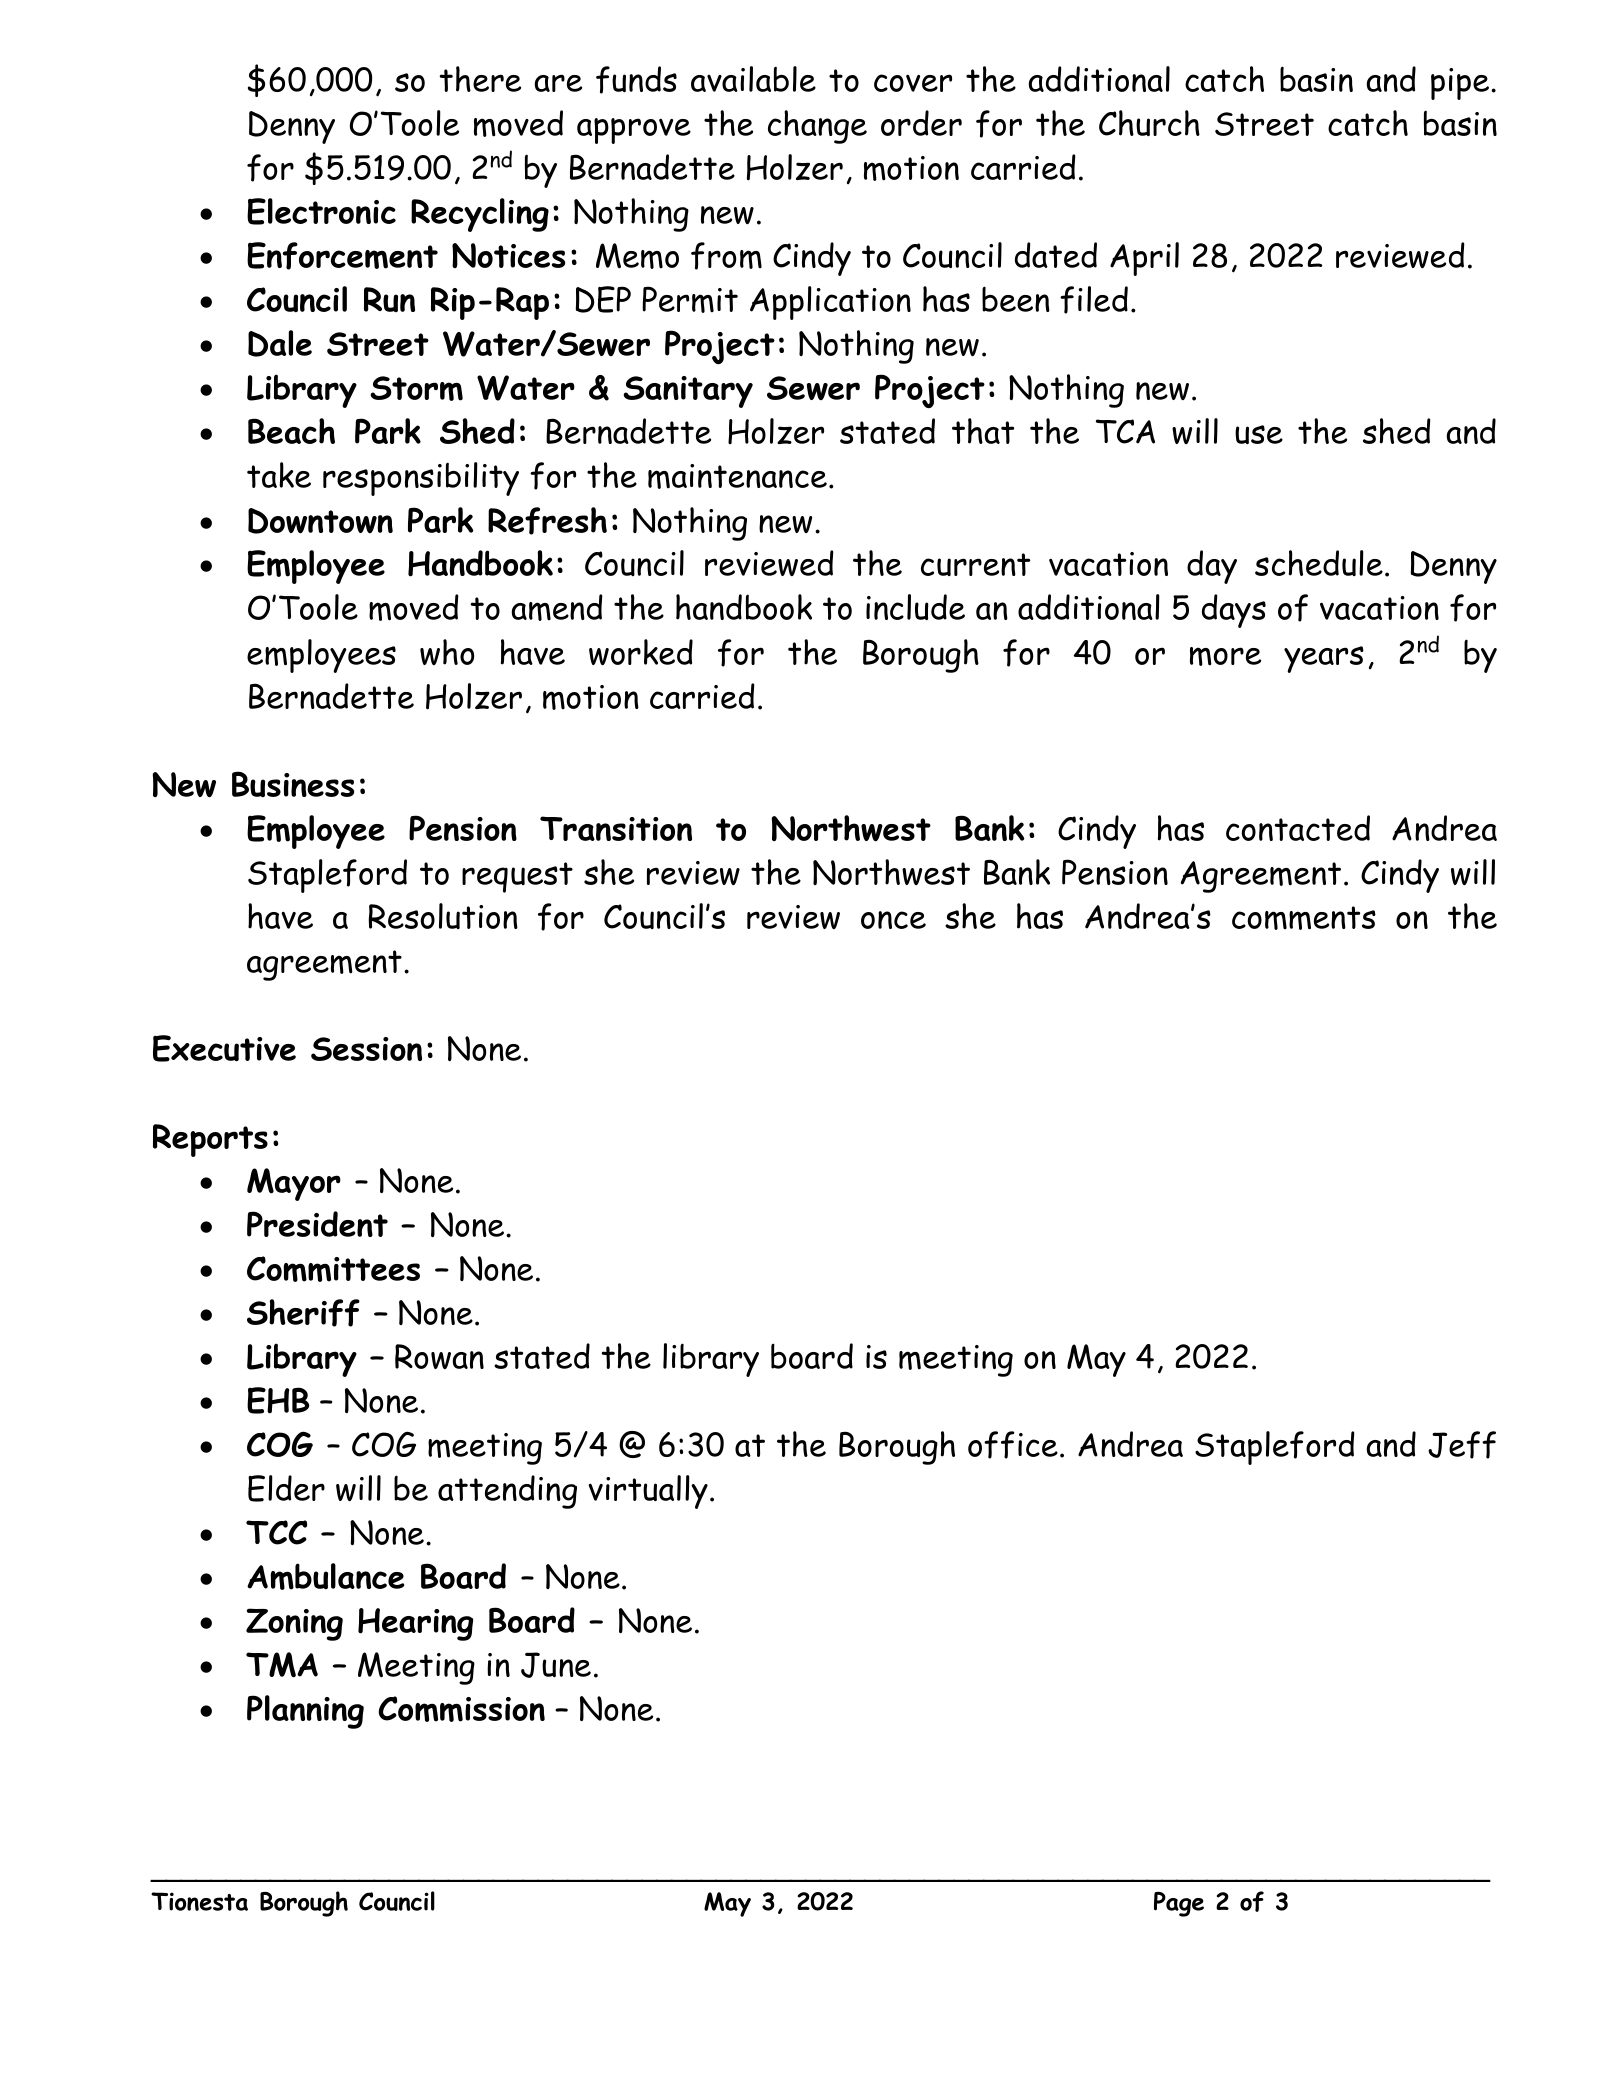  Describe the element at coordinates (893, 920) in the screenshot. I see `once` at that location.
